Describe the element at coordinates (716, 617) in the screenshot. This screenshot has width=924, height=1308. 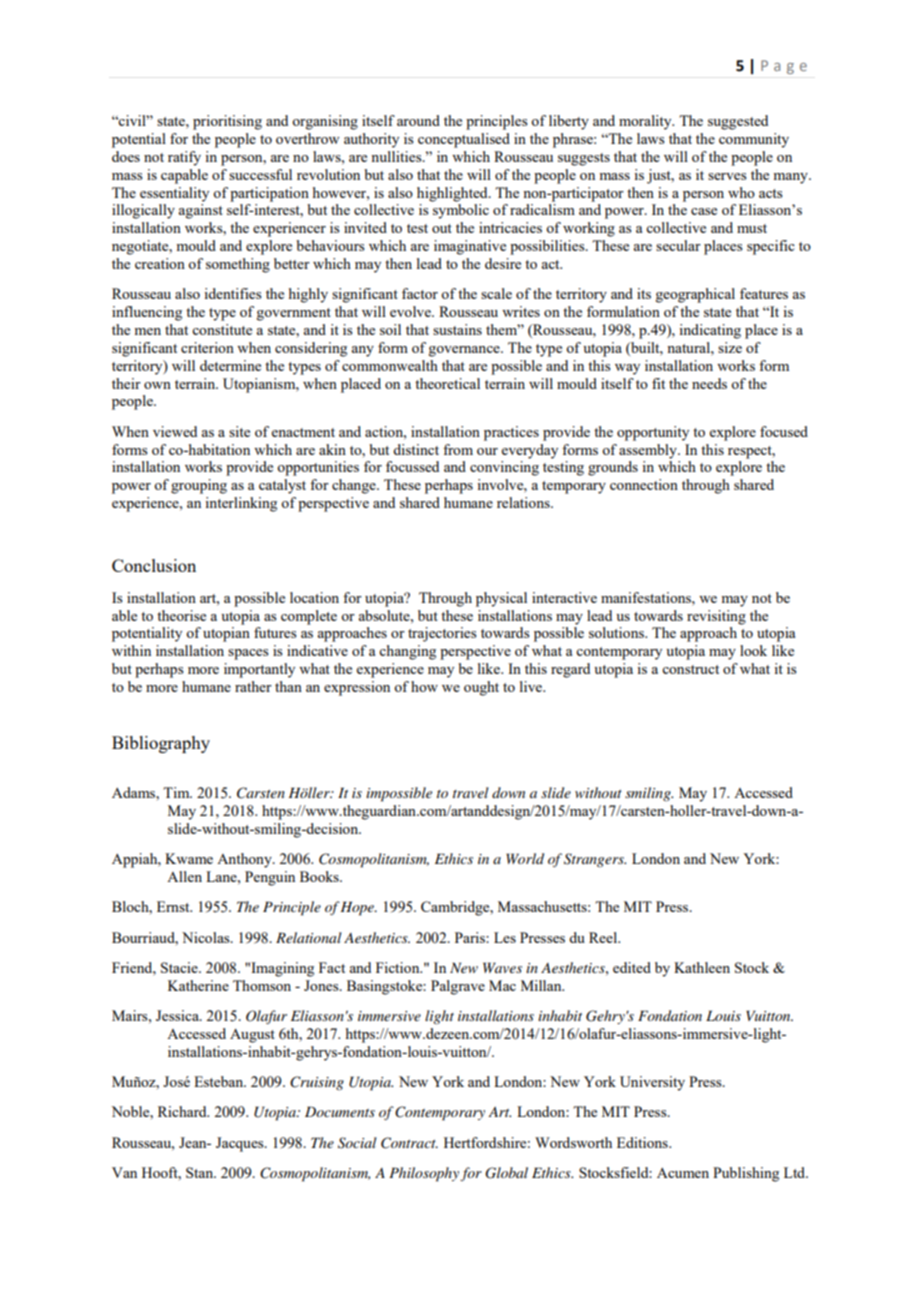
I see `revisiting` at that location.
